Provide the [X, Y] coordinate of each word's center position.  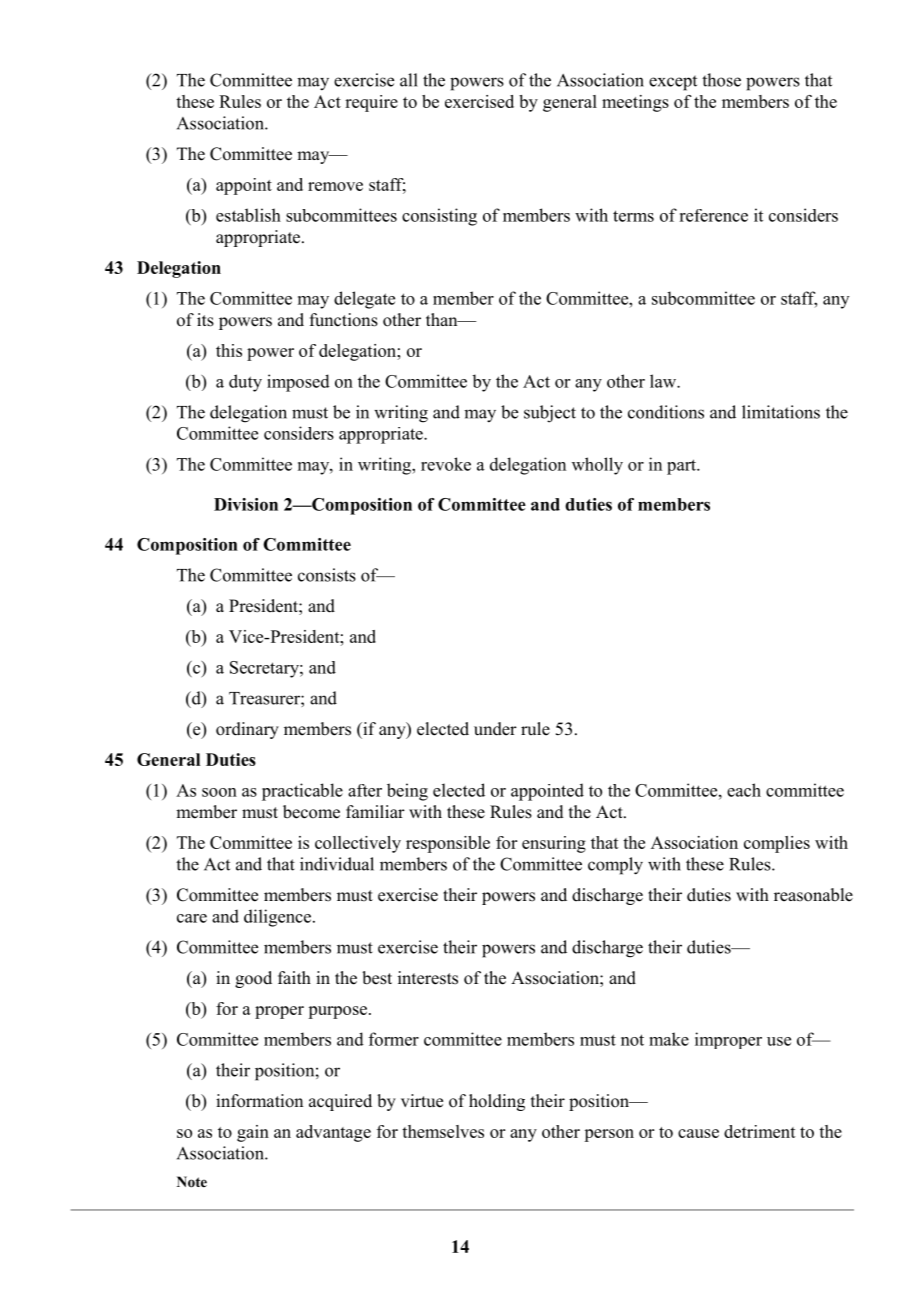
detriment [760, 1131]
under [495, 729]
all [409, 80]
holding [497, 1102]
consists [327, 575]
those [721, 80]
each [744, 790]
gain [253, 1133]
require [371, 103]
